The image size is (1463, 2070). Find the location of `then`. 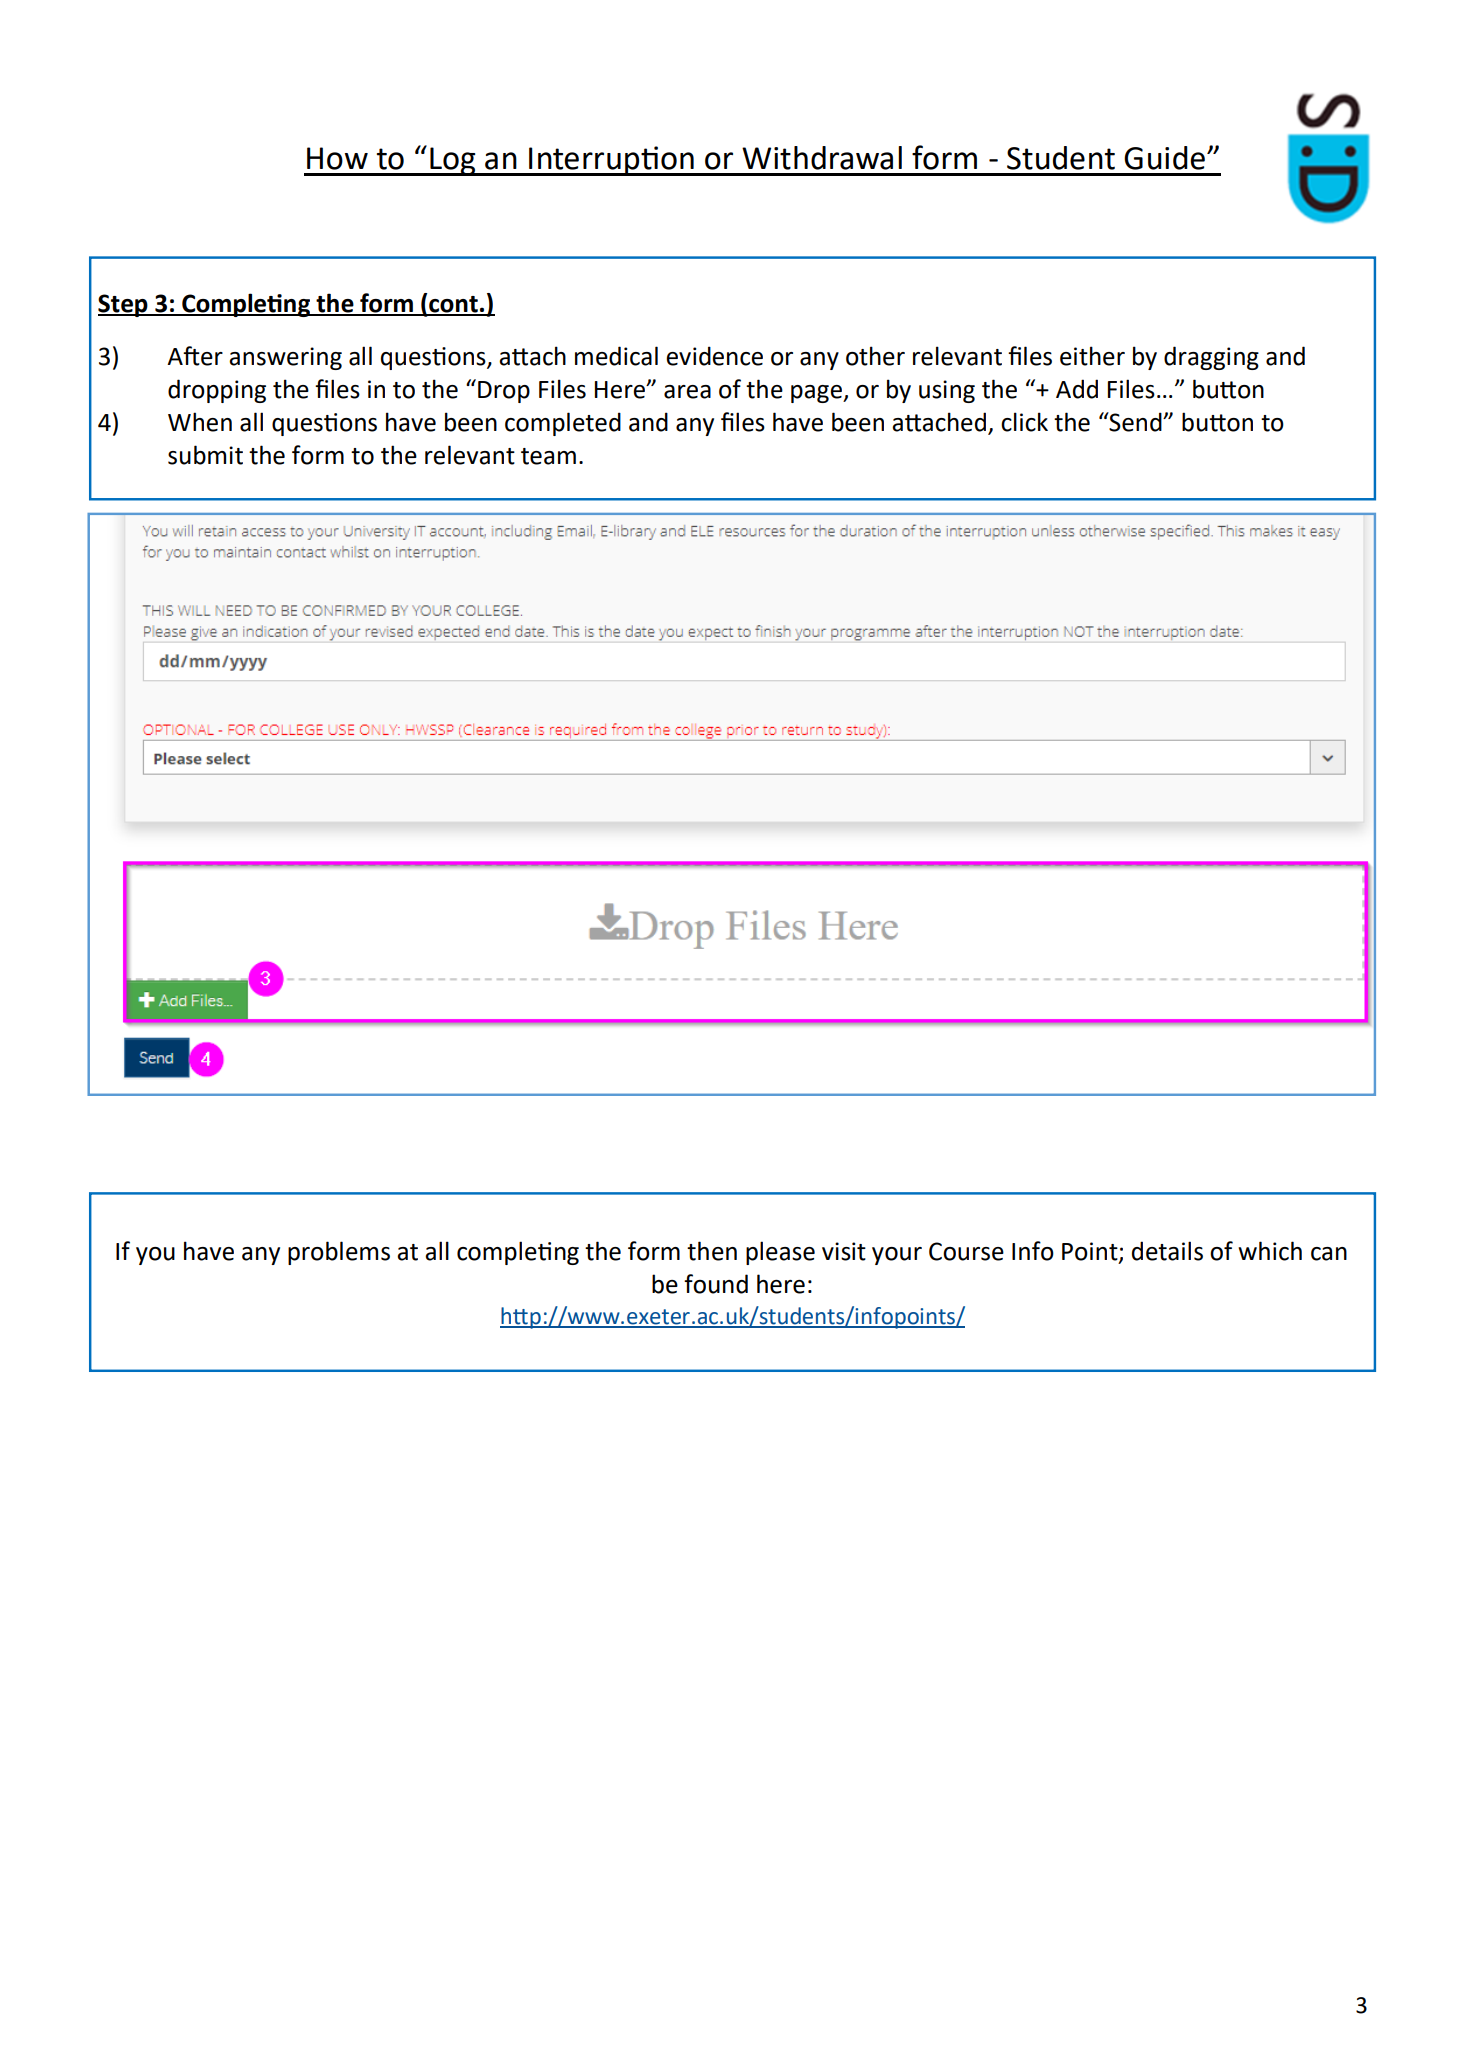

then is located at coordinates (712, 1251).
